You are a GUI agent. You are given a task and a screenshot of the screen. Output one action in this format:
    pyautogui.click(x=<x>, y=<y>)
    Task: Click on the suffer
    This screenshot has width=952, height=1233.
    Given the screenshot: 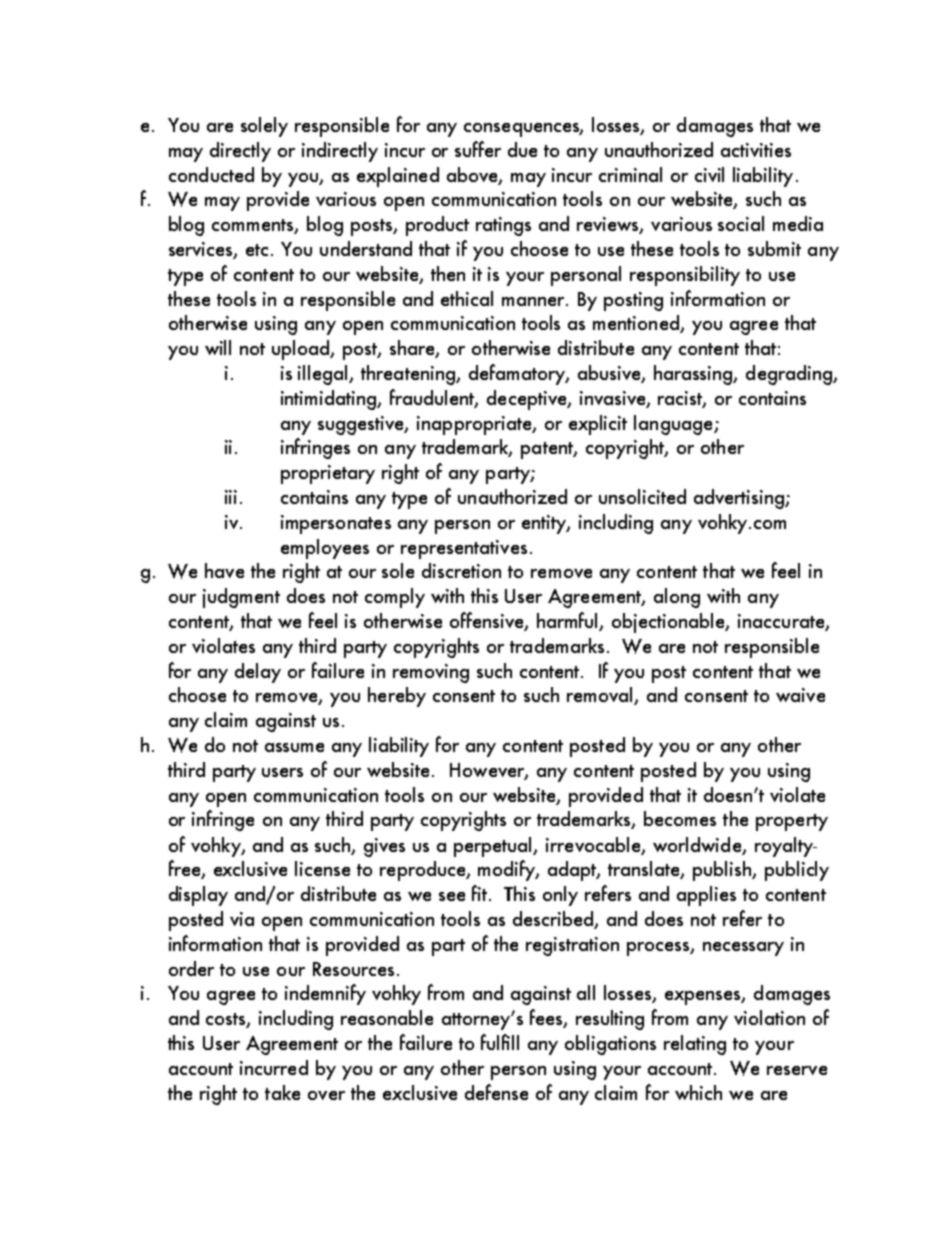 What is the action you would take?
    pyautogui.click(x=478, y=149)
